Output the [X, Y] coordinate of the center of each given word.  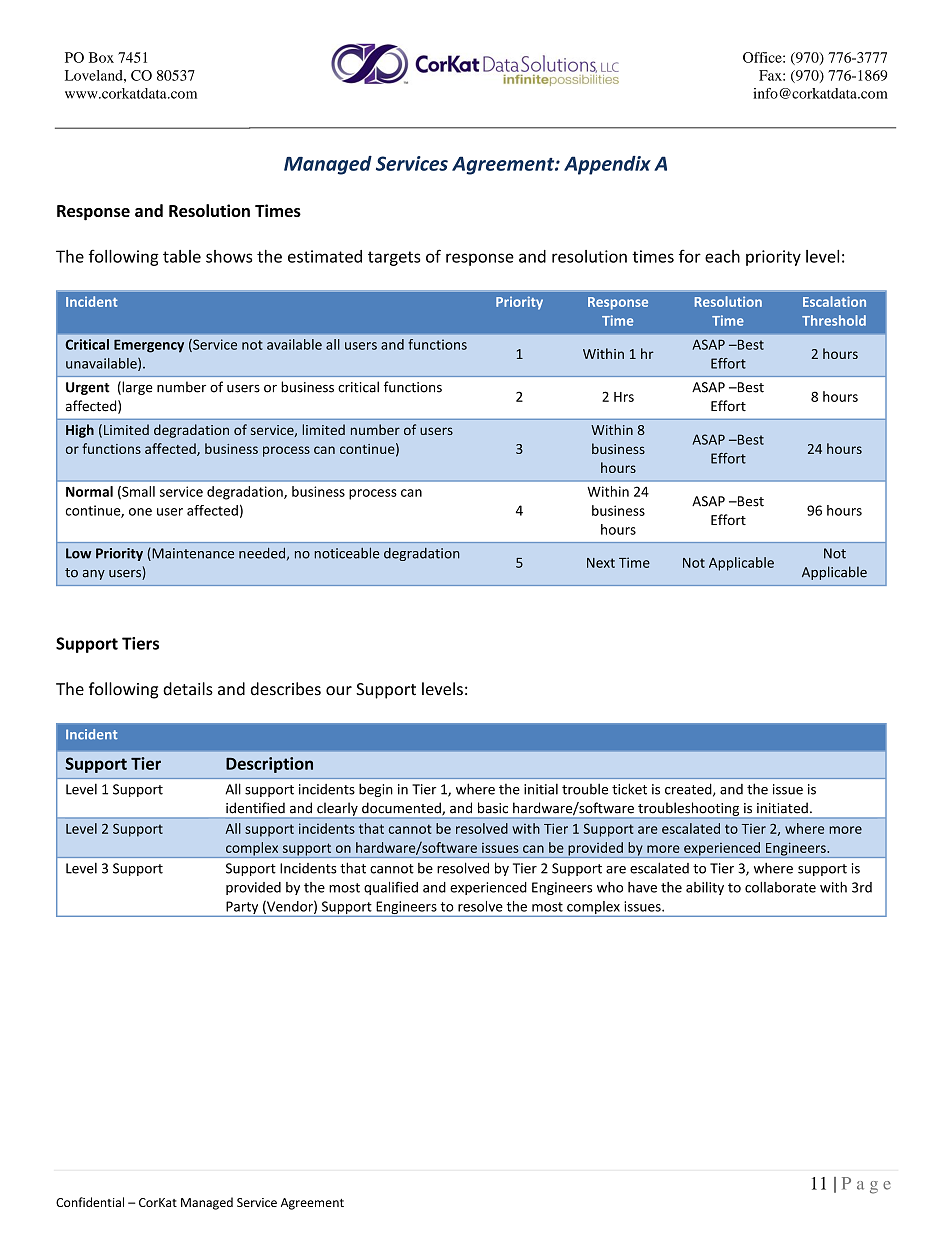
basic [493, 808]
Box [101, 57]
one [140, 512]
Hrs [624, 397]
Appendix [607, 165]
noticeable [346, 553]
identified [255, 808]
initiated [782, 808]
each [722, 256]
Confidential [90, 1202]
